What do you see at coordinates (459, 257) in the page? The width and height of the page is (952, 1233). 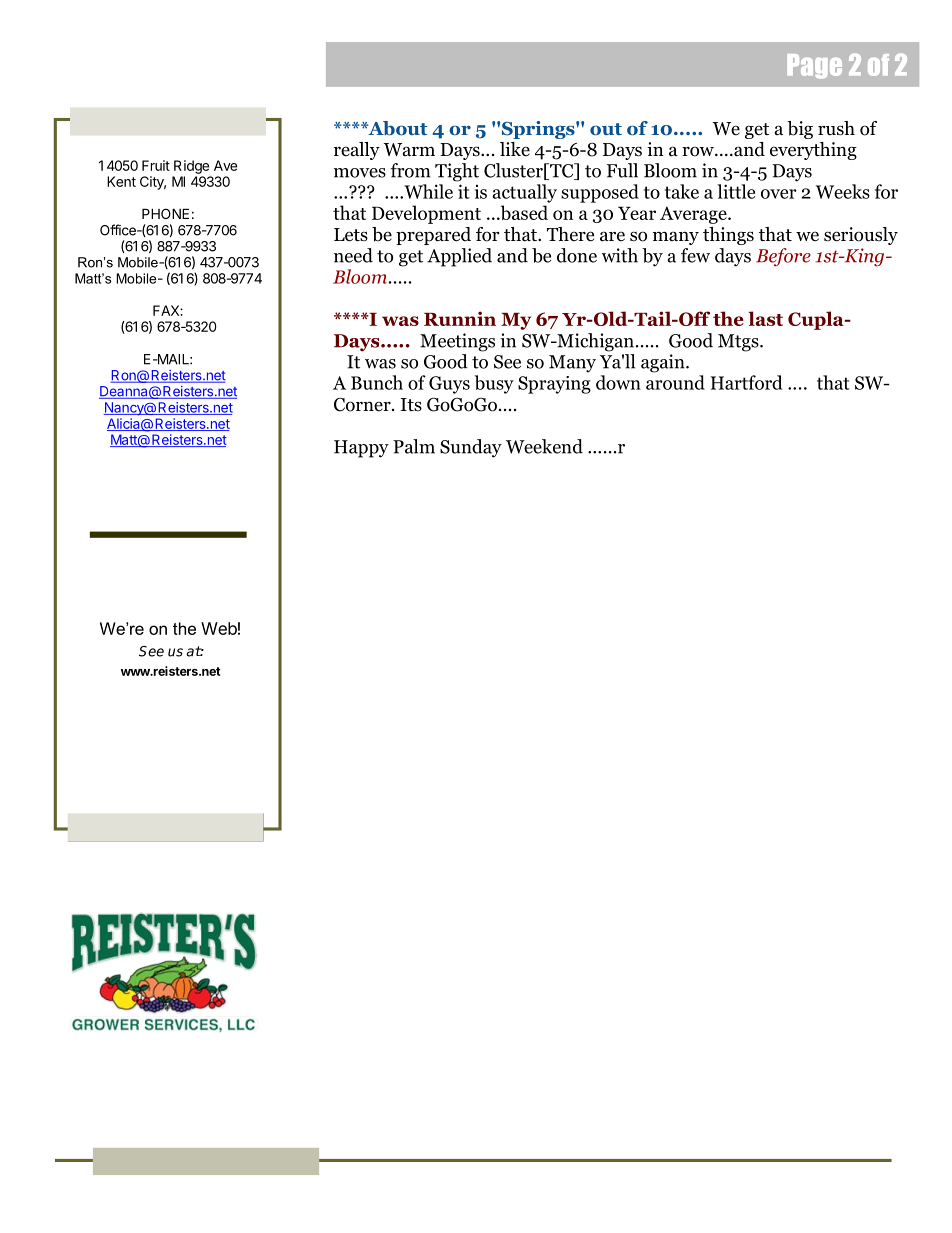 I see `Applied` at bounding box center [459, 257].
